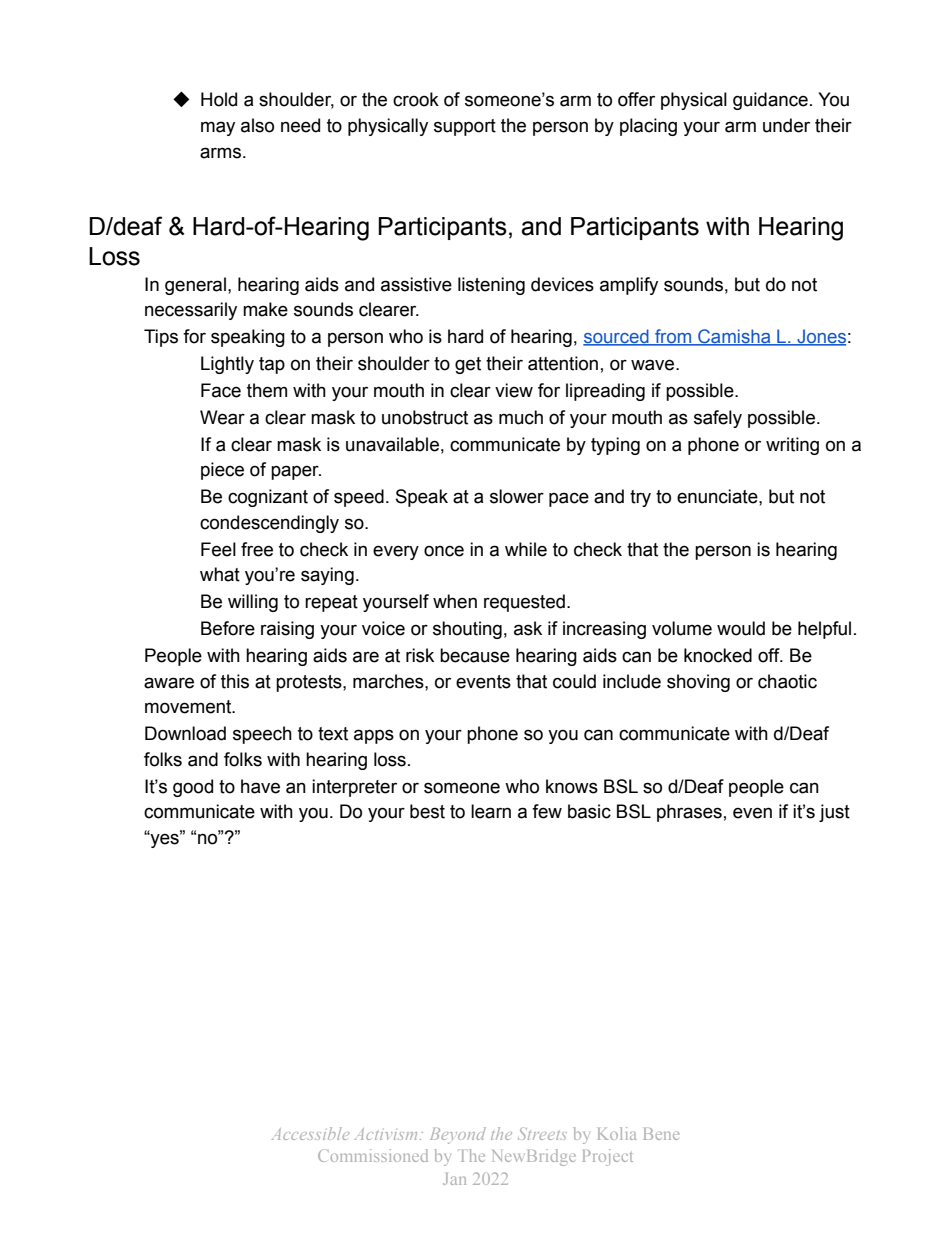 This image has height=1233, width=952. Describe the element at coordinates (786, 125) in the image. I see `under` at that location.
